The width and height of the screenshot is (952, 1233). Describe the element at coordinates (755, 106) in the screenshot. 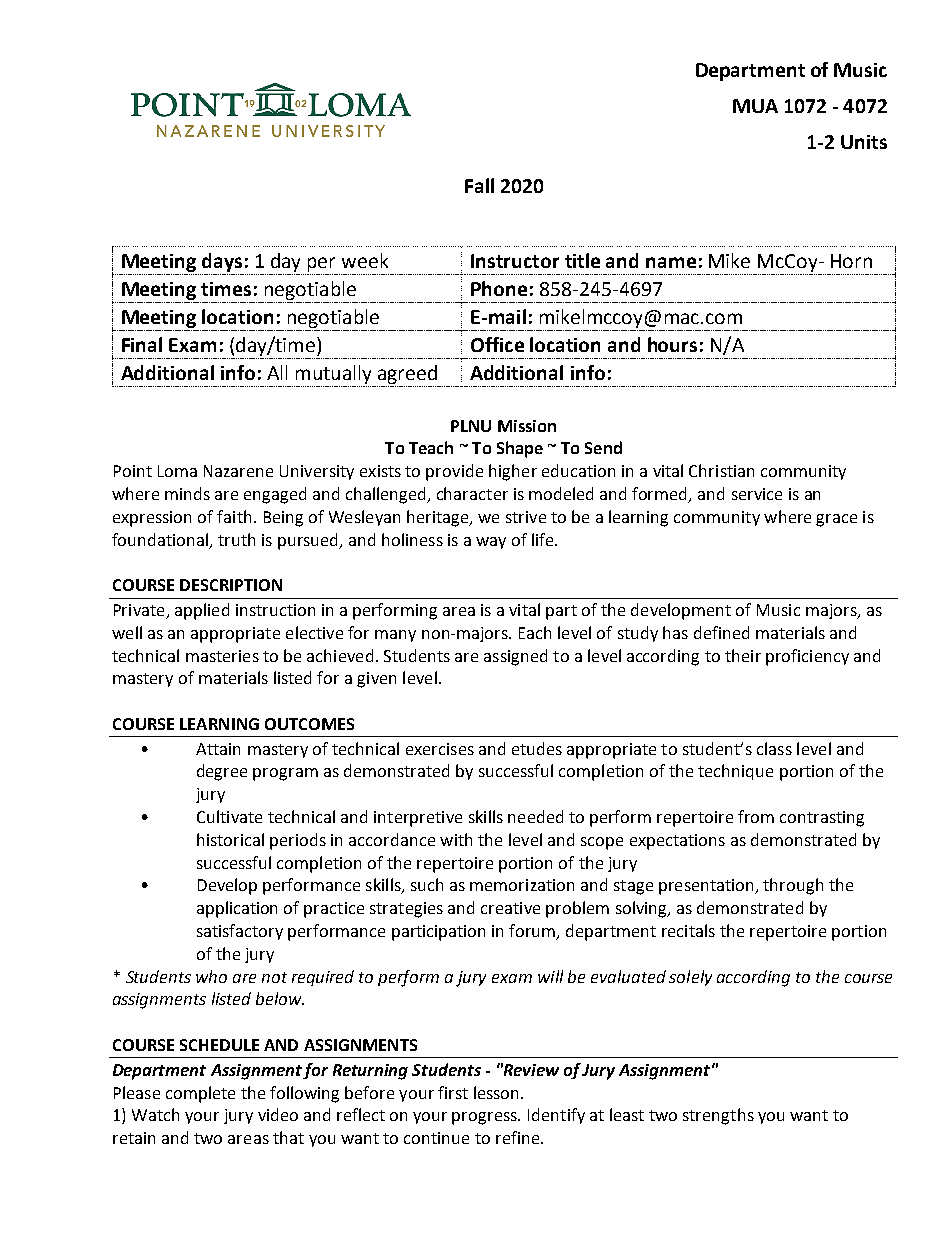

I see `MUA` at that location.
